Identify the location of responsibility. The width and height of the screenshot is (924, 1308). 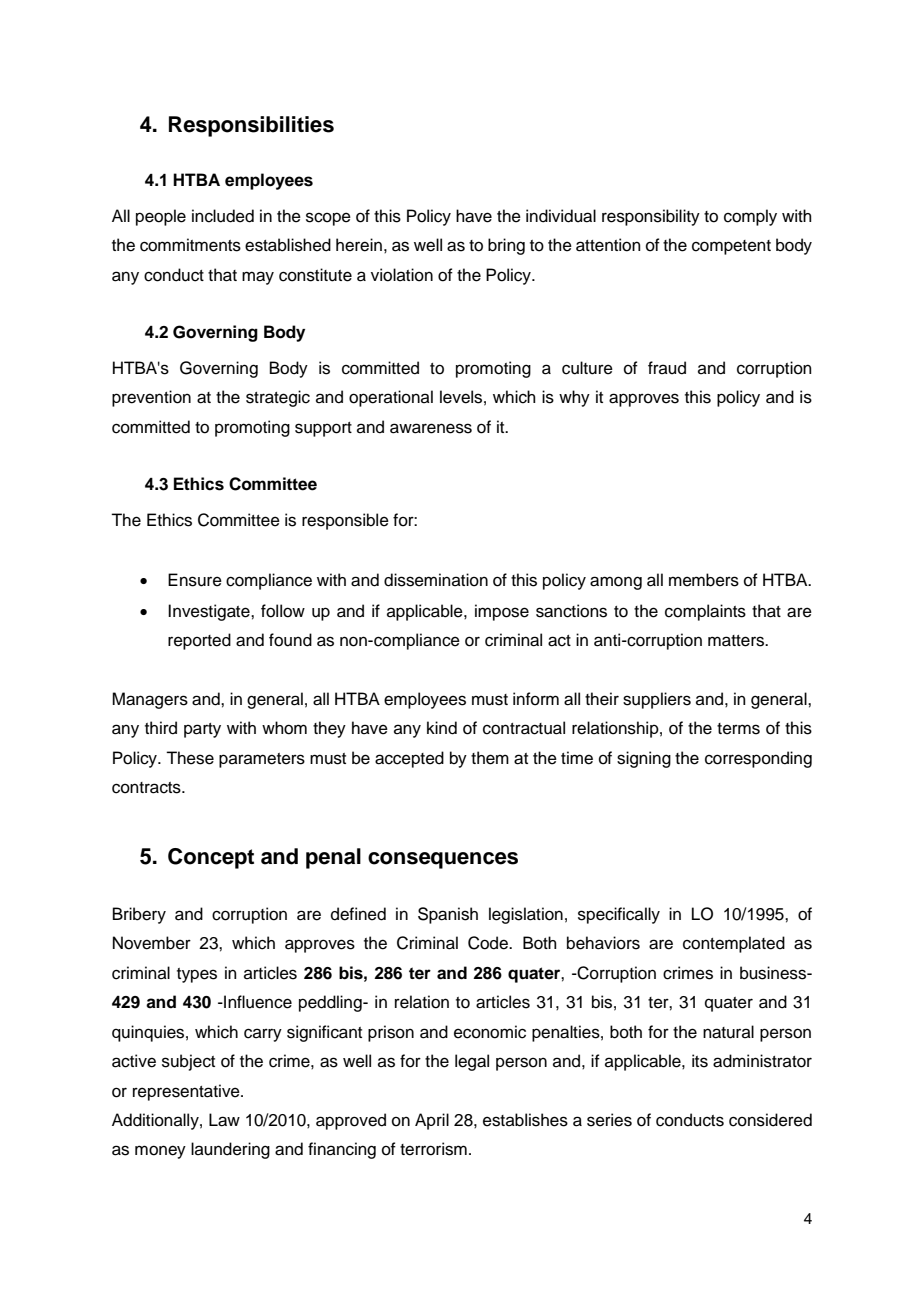
(651, 217).
